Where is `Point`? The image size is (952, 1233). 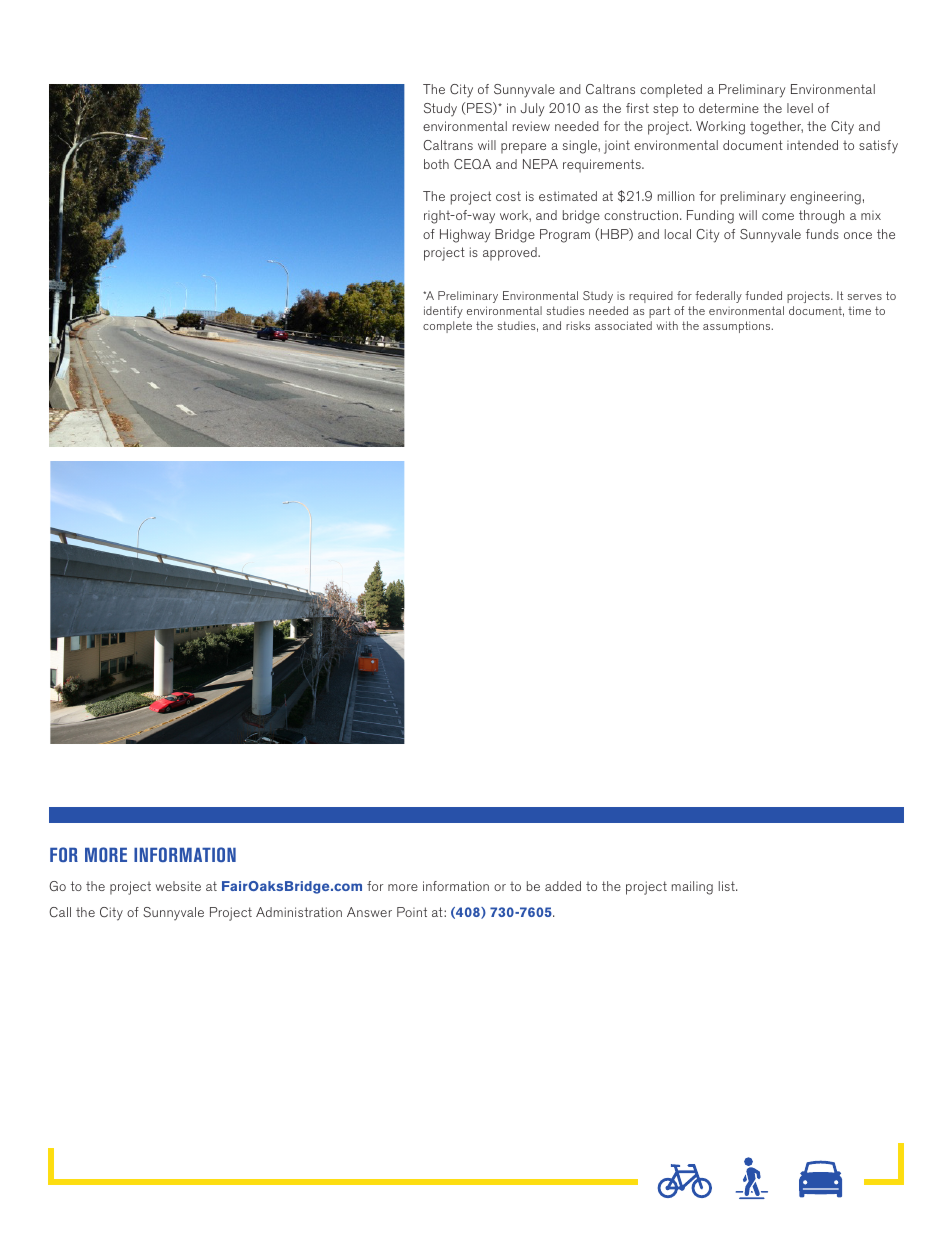 Point is located at coordinates (412, 912).
